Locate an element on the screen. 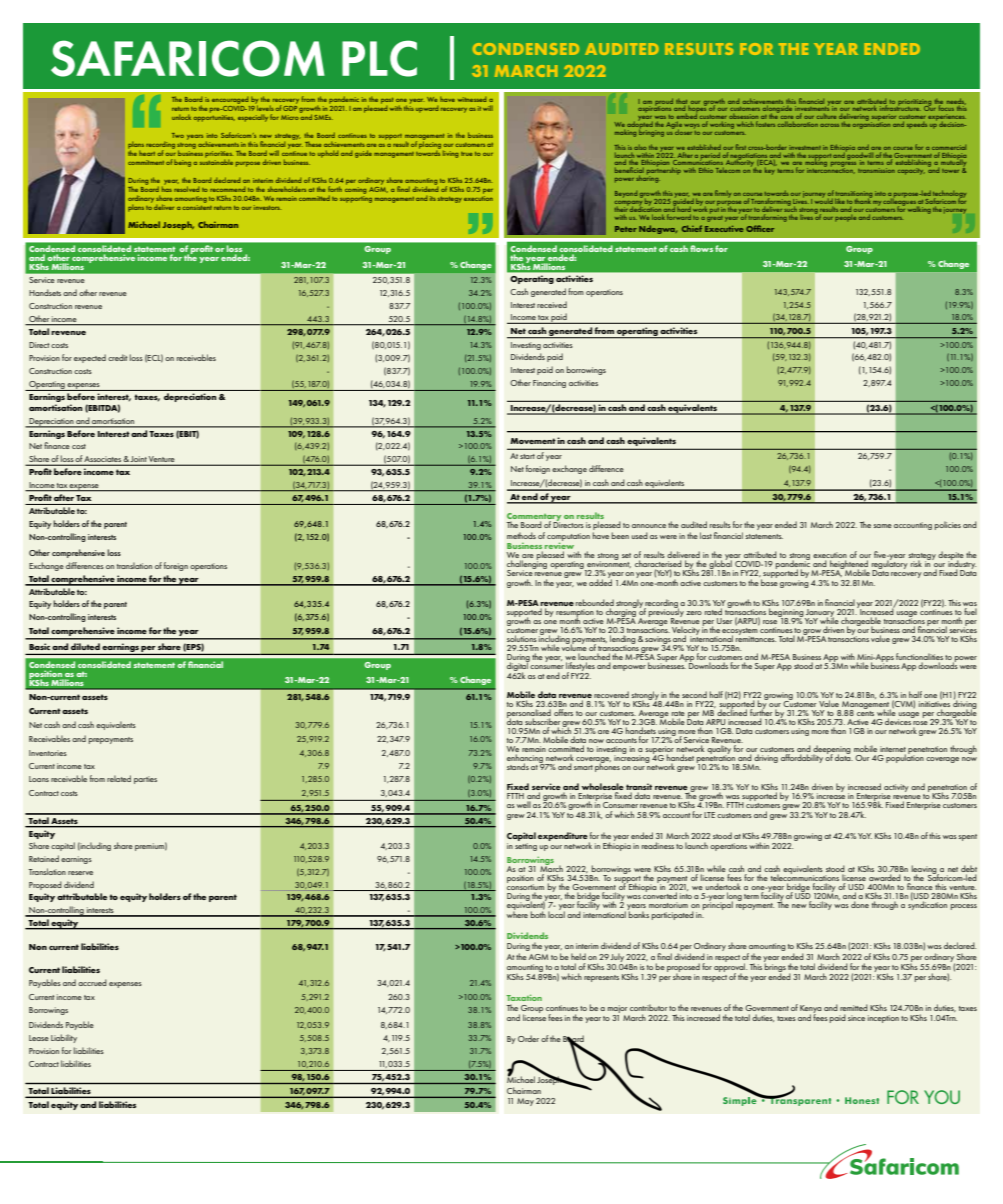  Liability is located at coordinates (64, 1038).
